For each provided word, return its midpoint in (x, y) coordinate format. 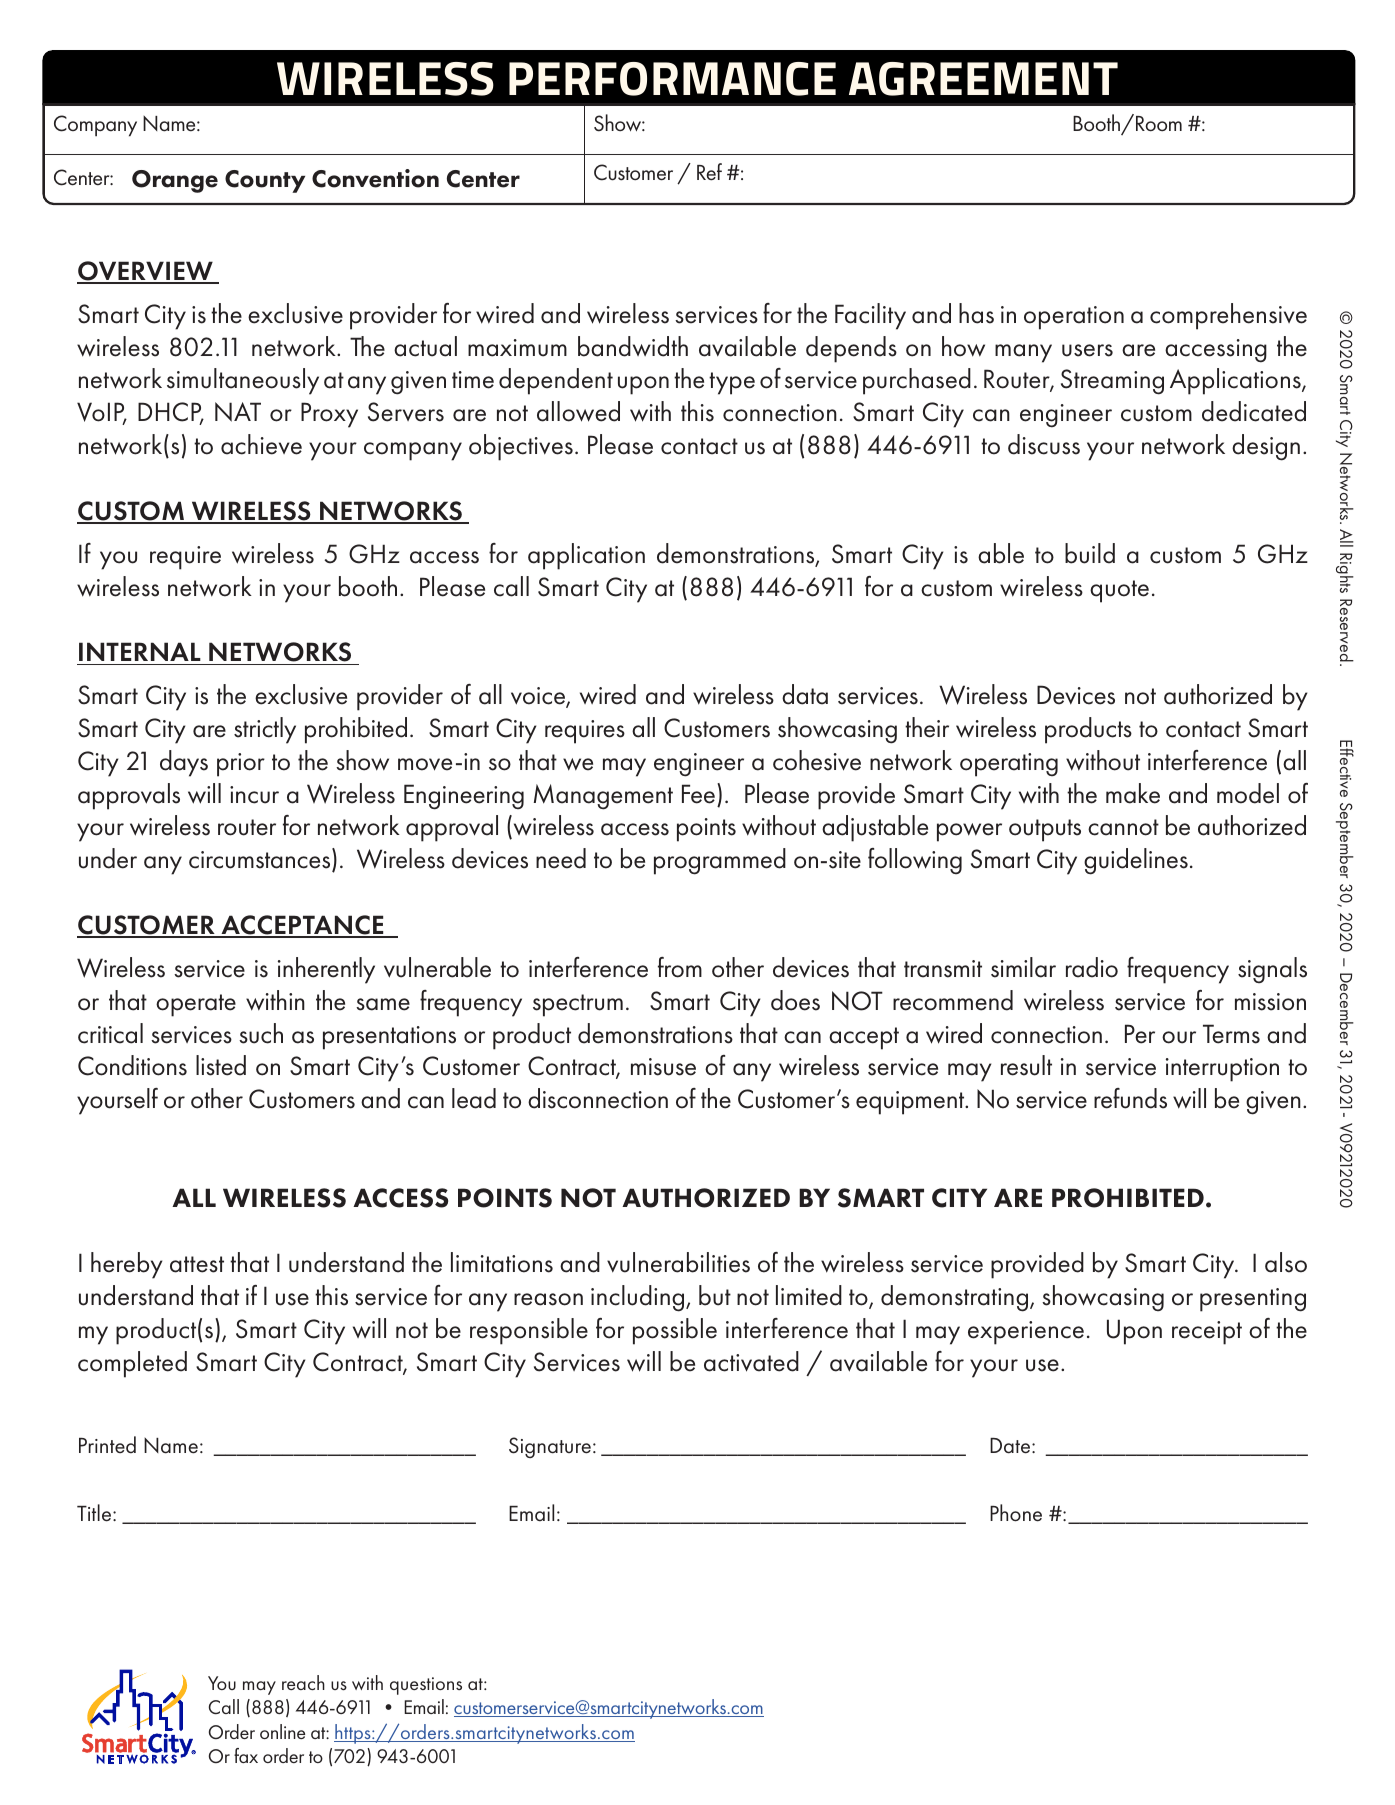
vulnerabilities (678, 1262)
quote (1119, 591)
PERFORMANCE (672, 79)
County (265, 181)
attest (197, 1264)
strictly (265, 730)
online (282, 1731)
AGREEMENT (983, 79)
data (805, 694)
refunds (1130, 1098)
